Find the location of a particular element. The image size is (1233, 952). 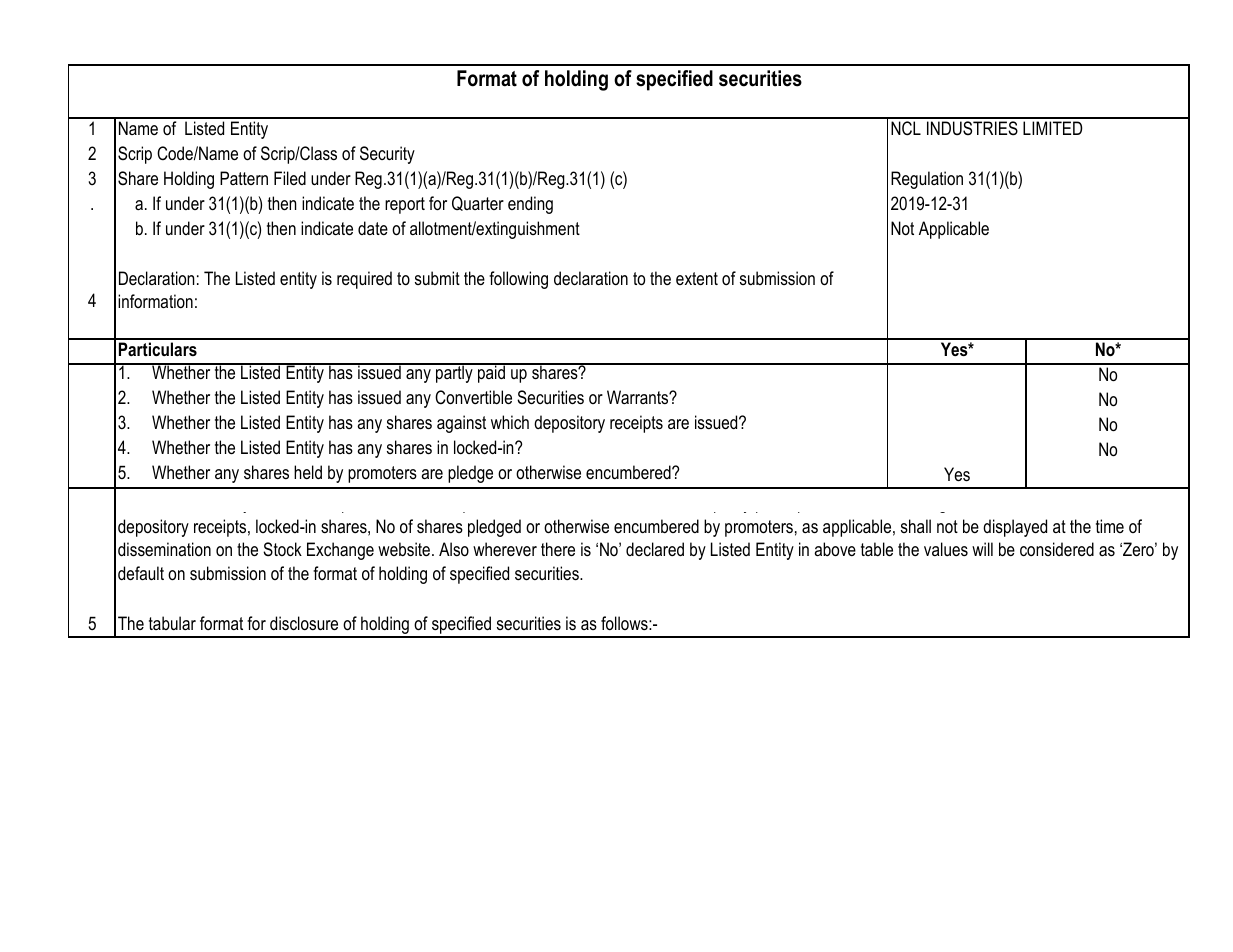

Security is located at coordinates (387, 155).
